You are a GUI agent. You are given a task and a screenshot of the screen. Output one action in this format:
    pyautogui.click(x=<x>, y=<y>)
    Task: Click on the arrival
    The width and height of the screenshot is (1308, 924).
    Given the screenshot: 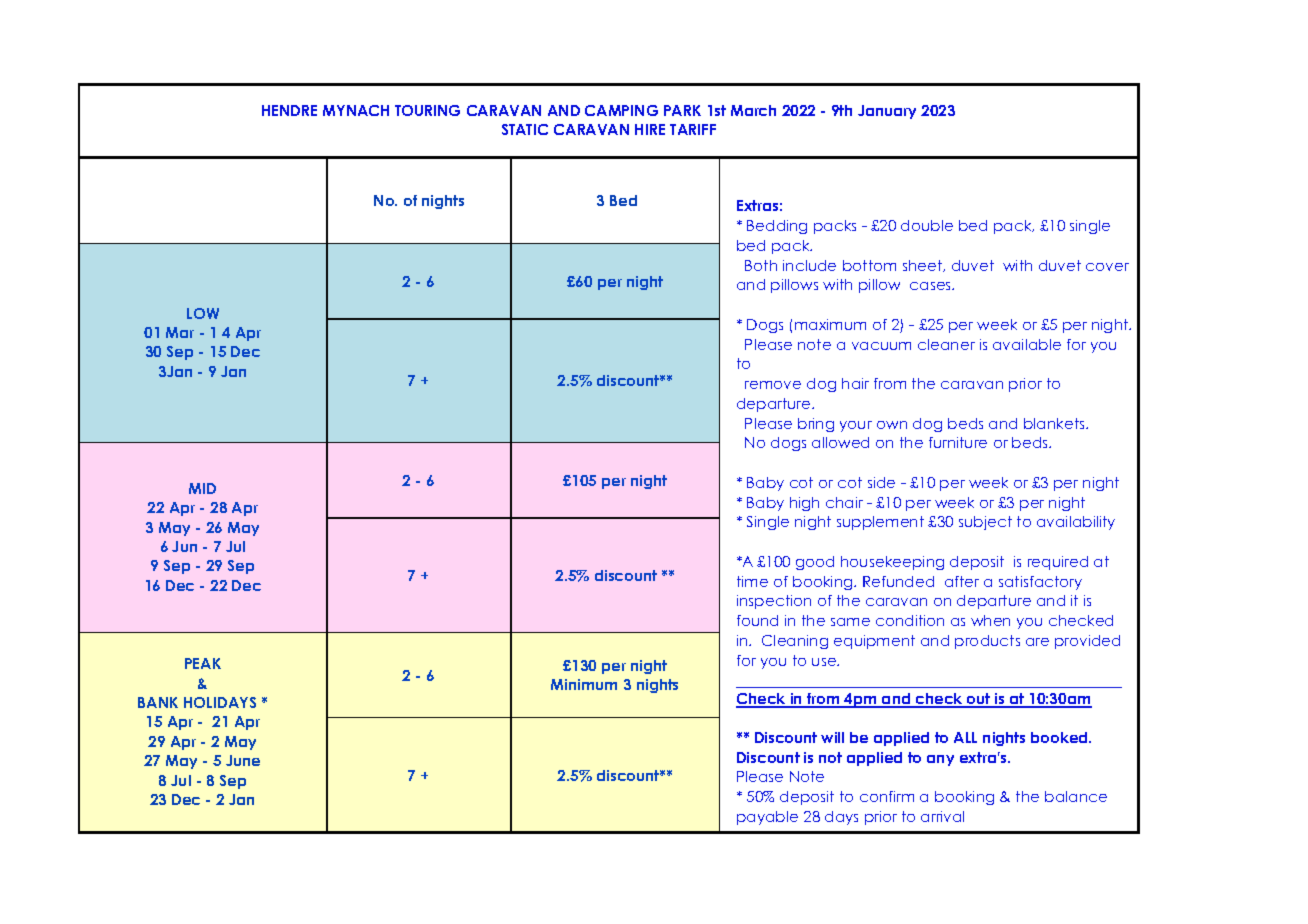 What is the action you would take?
    pyautogui.click(x=942, y=816)
